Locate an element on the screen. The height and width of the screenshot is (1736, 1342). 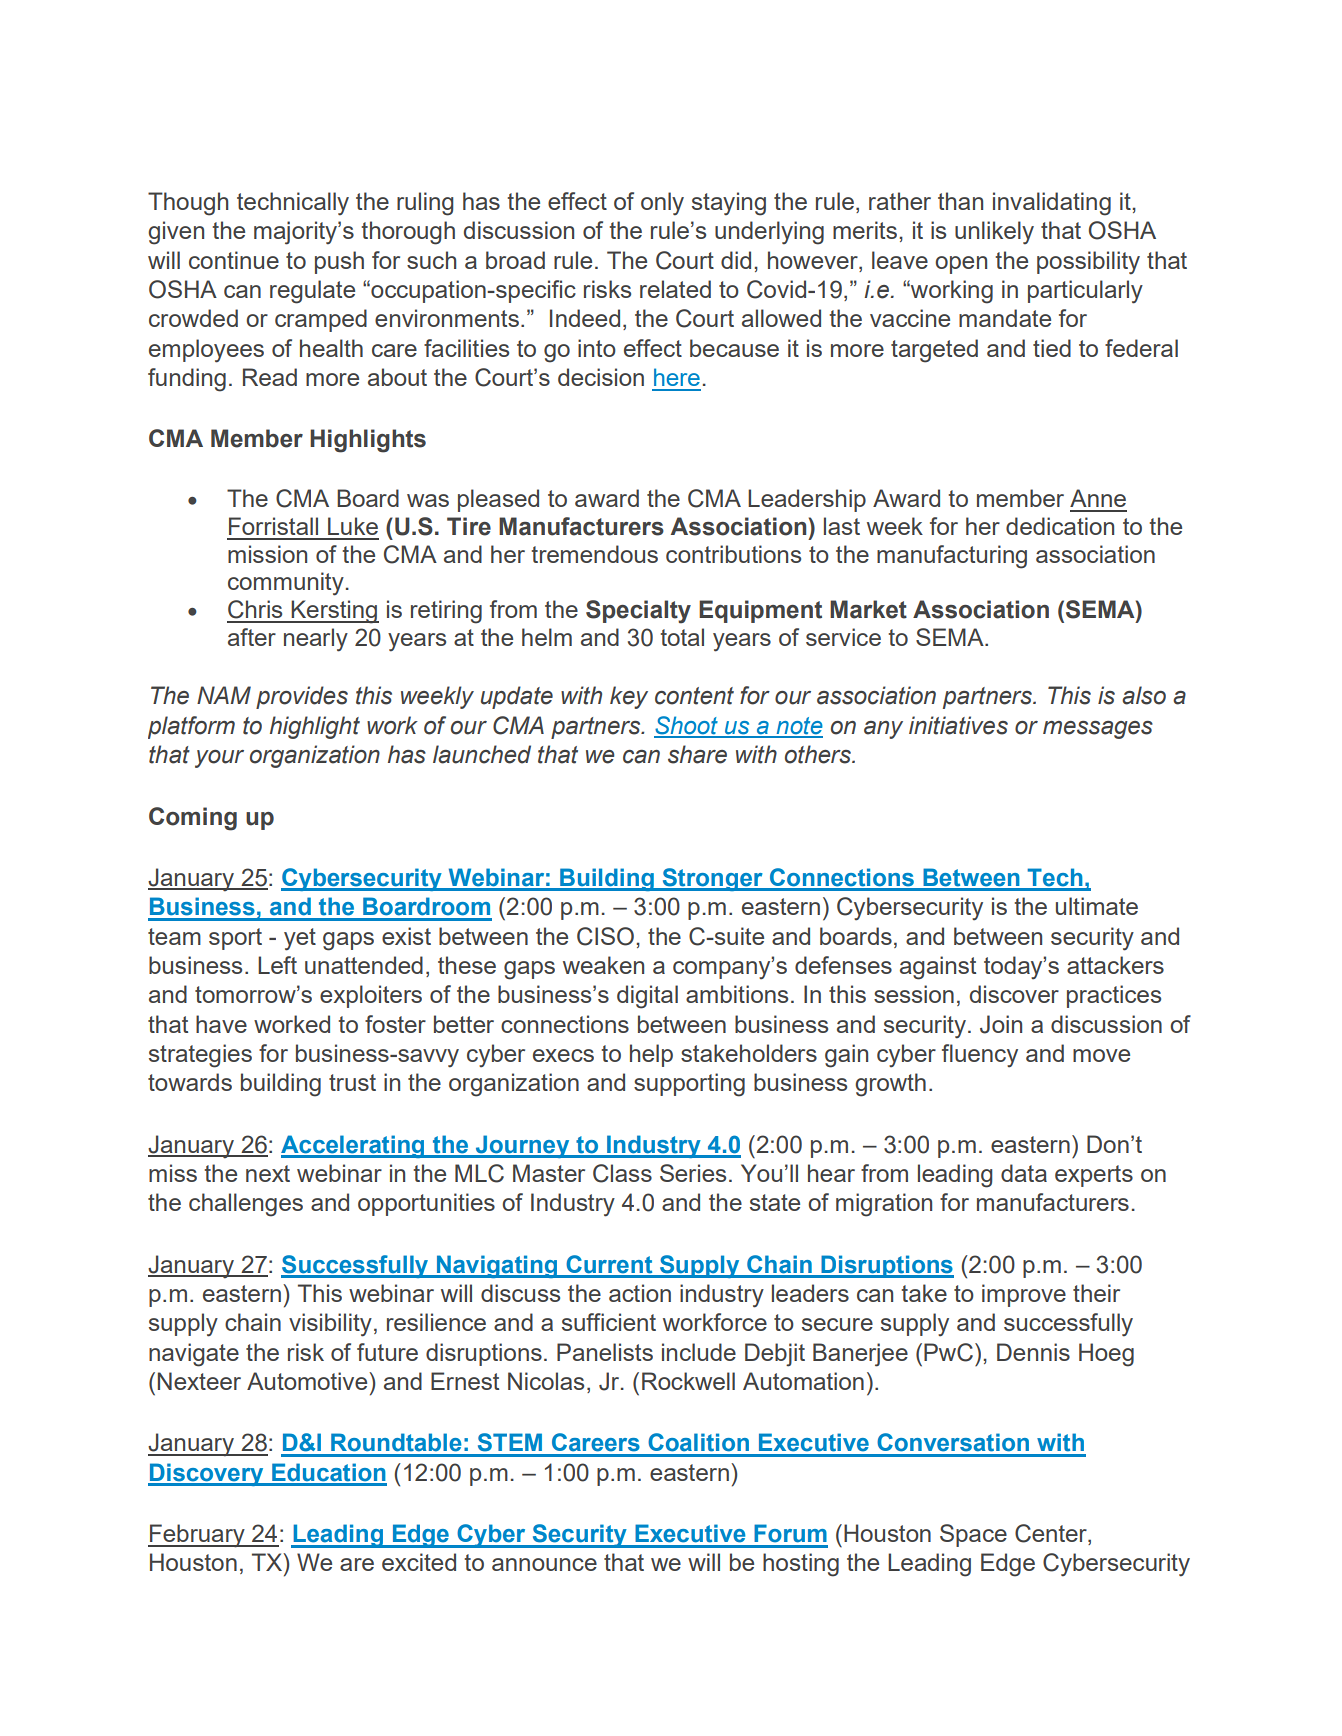
February is located at coordinates (197, 1536).
